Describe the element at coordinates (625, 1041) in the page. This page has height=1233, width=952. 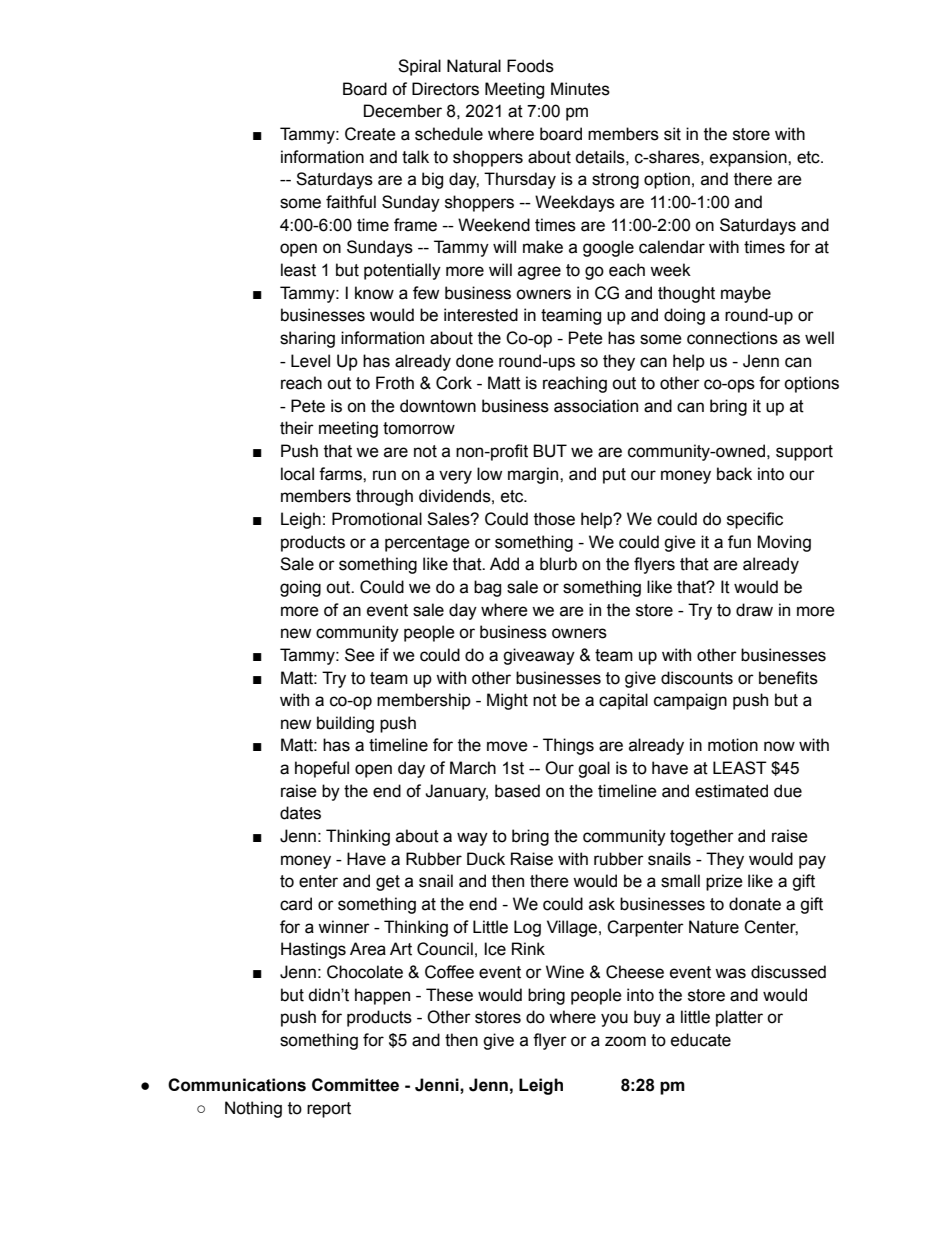
I see `zoom` at that location.
